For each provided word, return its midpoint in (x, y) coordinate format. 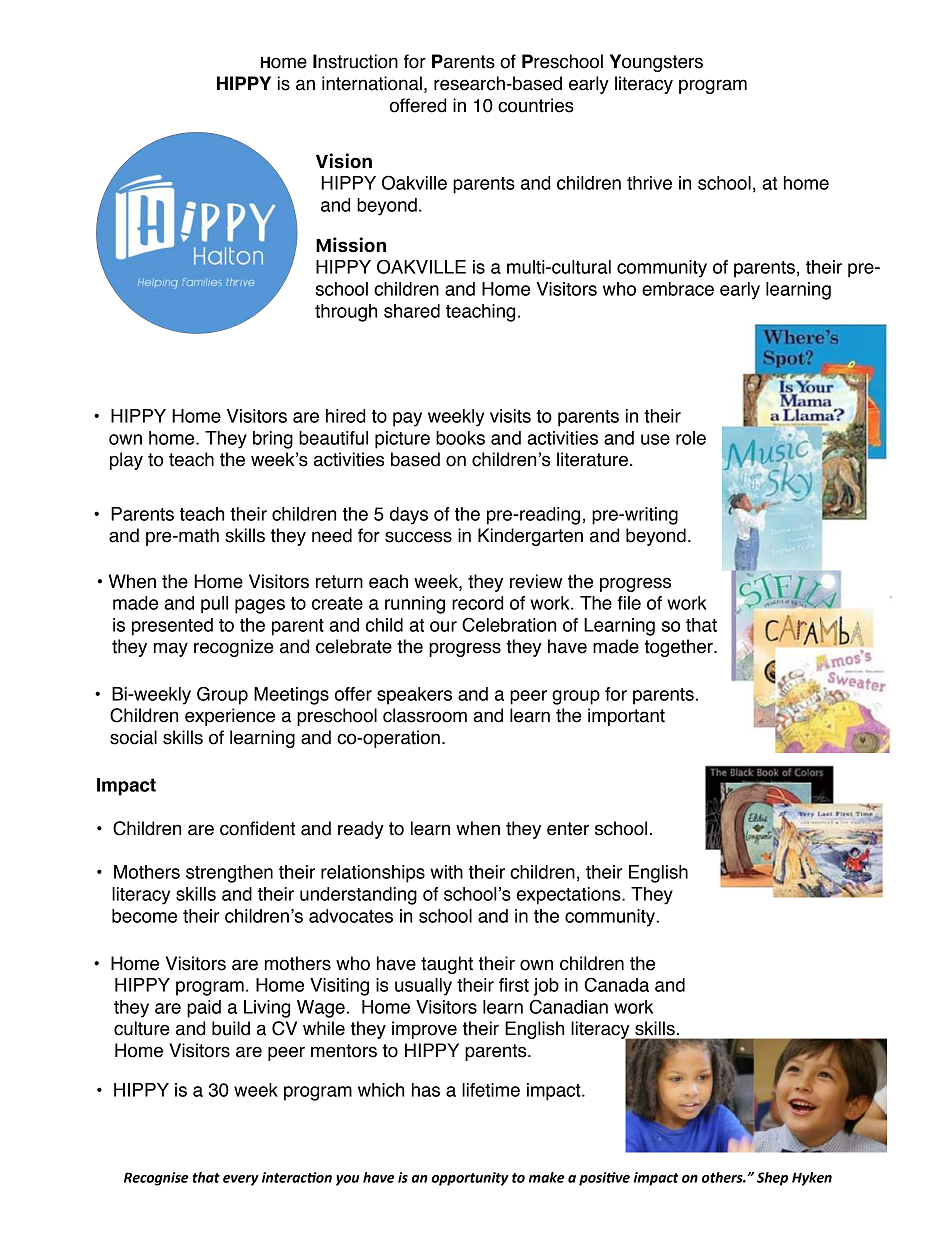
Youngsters (656, 63)
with (446, 872)
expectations (570, 896)
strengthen (229, 874)
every (241, 1180)
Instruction (355, 61)
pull (214, 605)
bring (273, 440)
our (443, 626)
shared (412, 311)
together (679, 648)
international (372, 83)
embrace (678, 289)
